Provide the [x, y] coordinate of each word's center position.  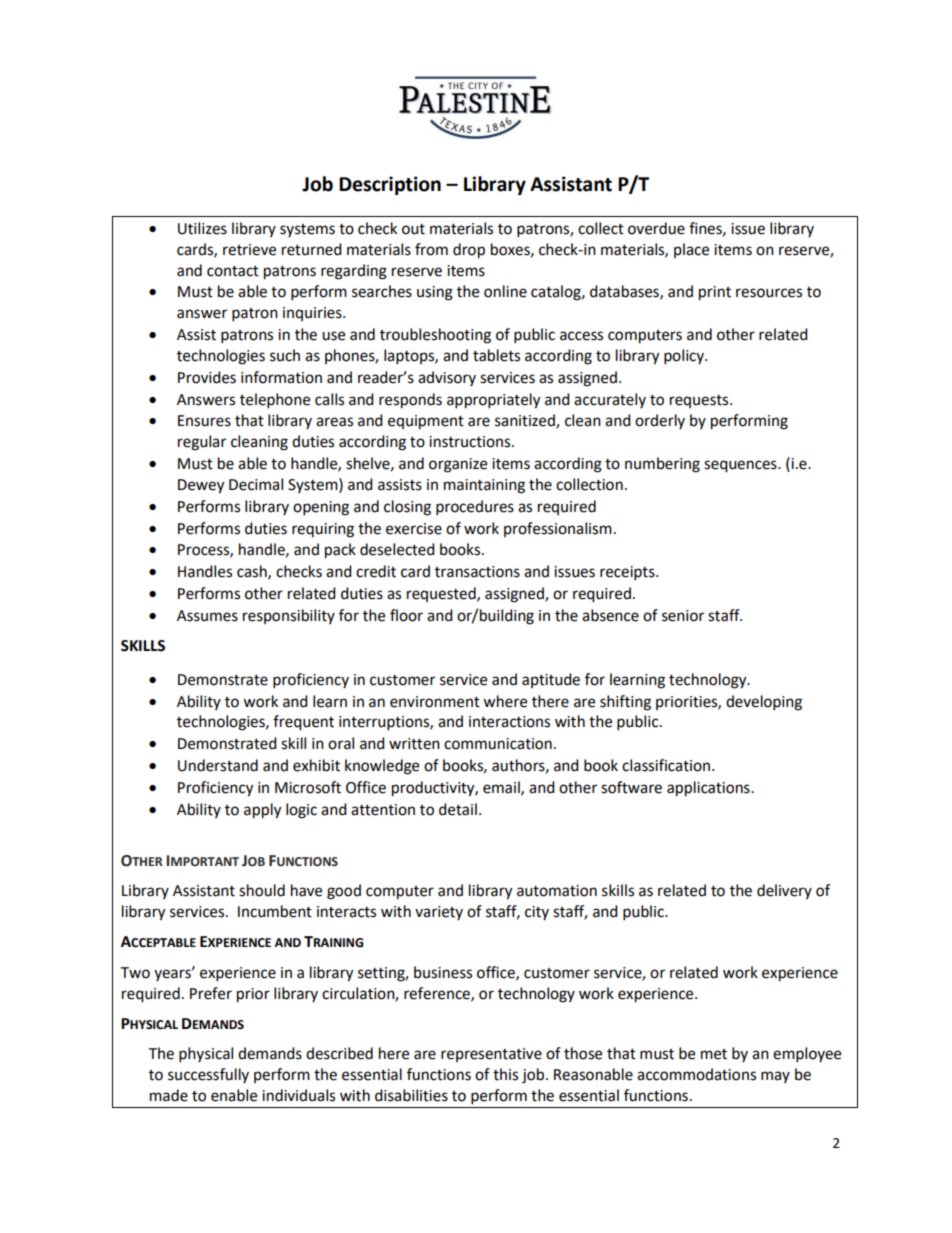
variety [439, 913]
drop [469, 251]
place [691, 250]
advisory [447, 378]
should [262, 890]
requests [700, 401]
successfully [208, 1075]
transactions [477, 572]
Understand [218, 765]
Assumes [207, 616]
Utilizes [202, 228]
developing [764, 703]
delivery [784, 891]
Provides [207, 377]
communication [498, 744]
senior [683, 616]
